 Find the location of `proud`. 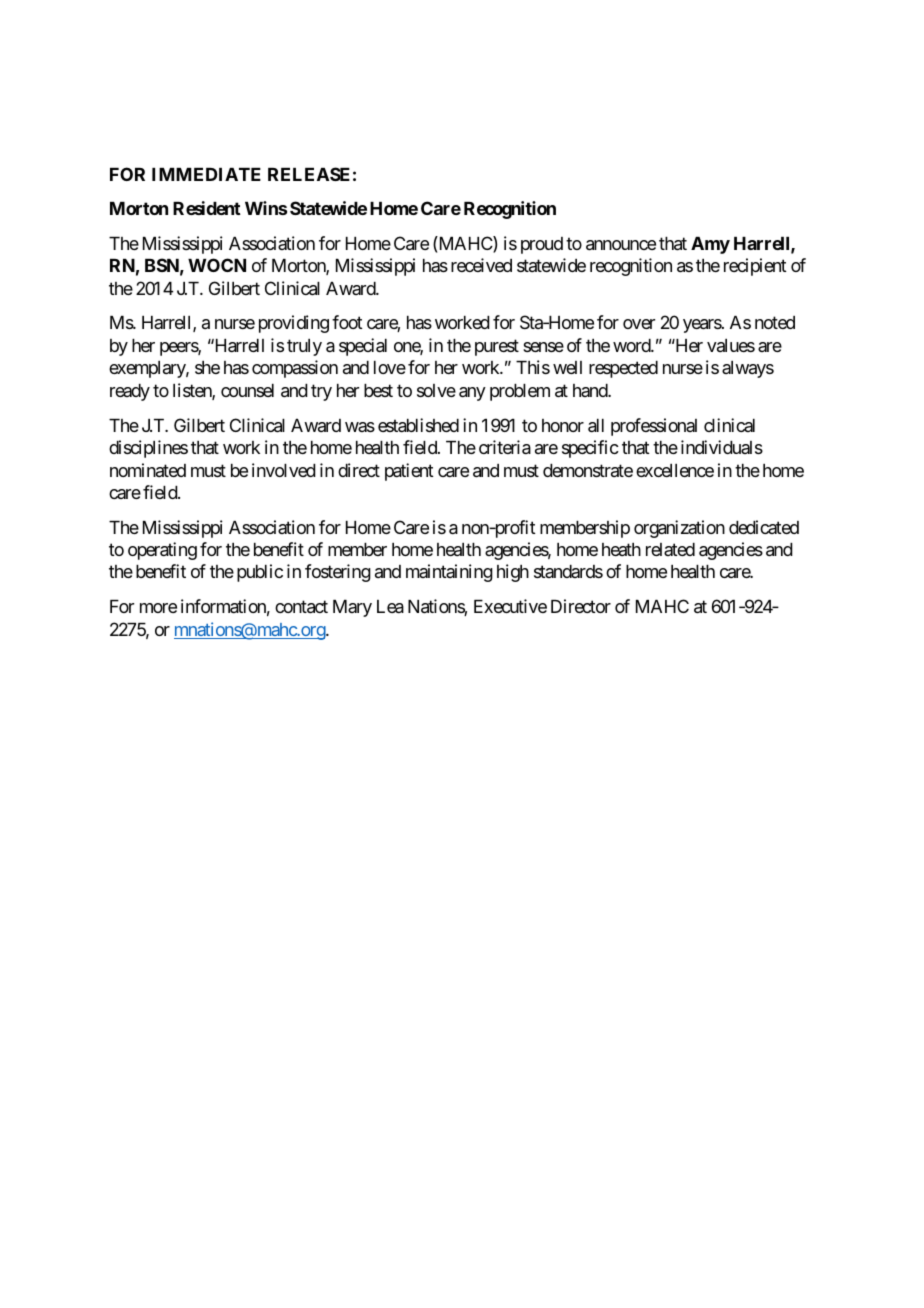

proud is located at coordinates (542, 245).
